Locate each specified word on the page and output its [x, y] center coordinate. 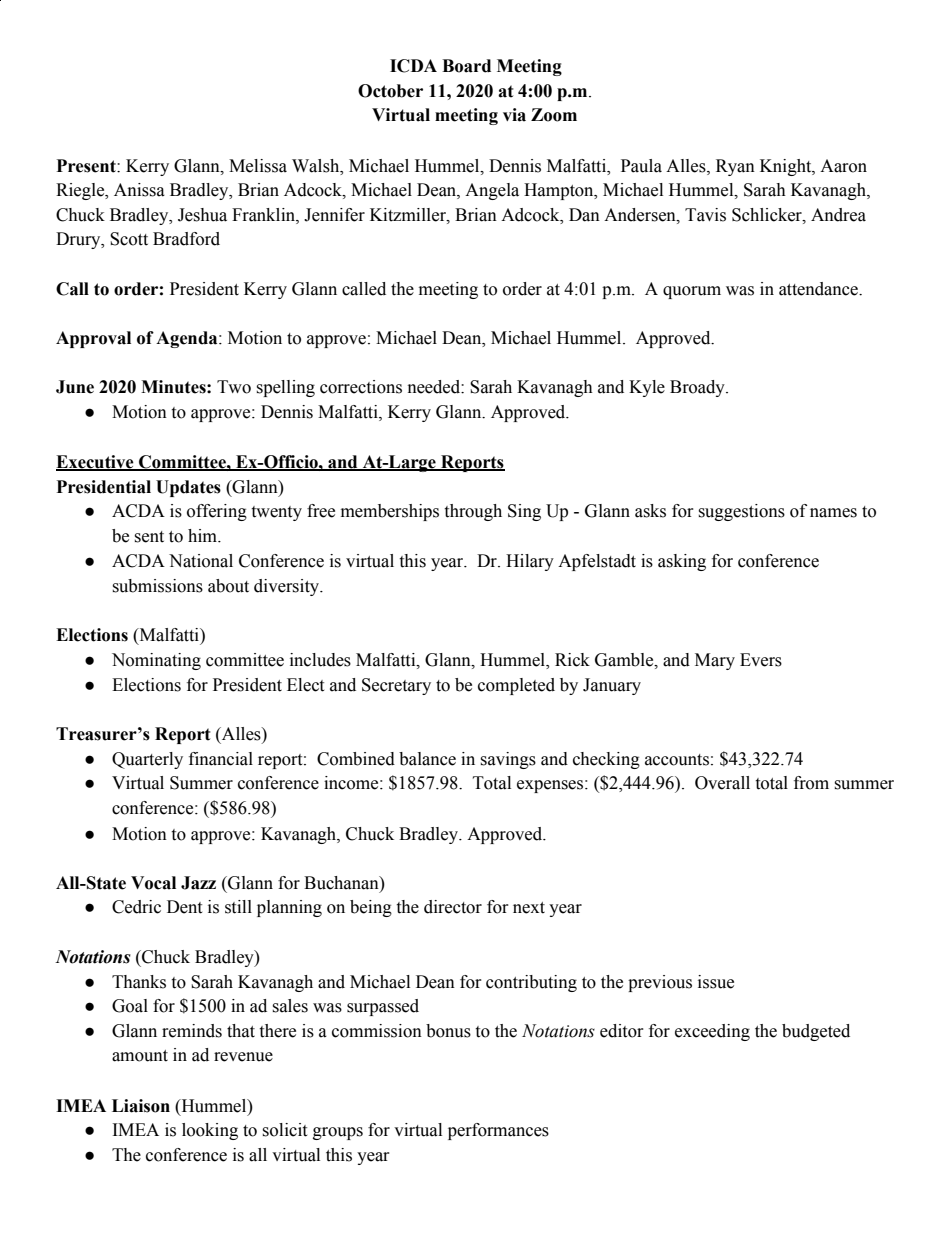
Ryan [735, 167]
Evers [761, 660]
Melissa [258, 166]
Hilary [530, 562]
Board [466, 66]
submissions [157, 586]
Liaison [141, 1106]
